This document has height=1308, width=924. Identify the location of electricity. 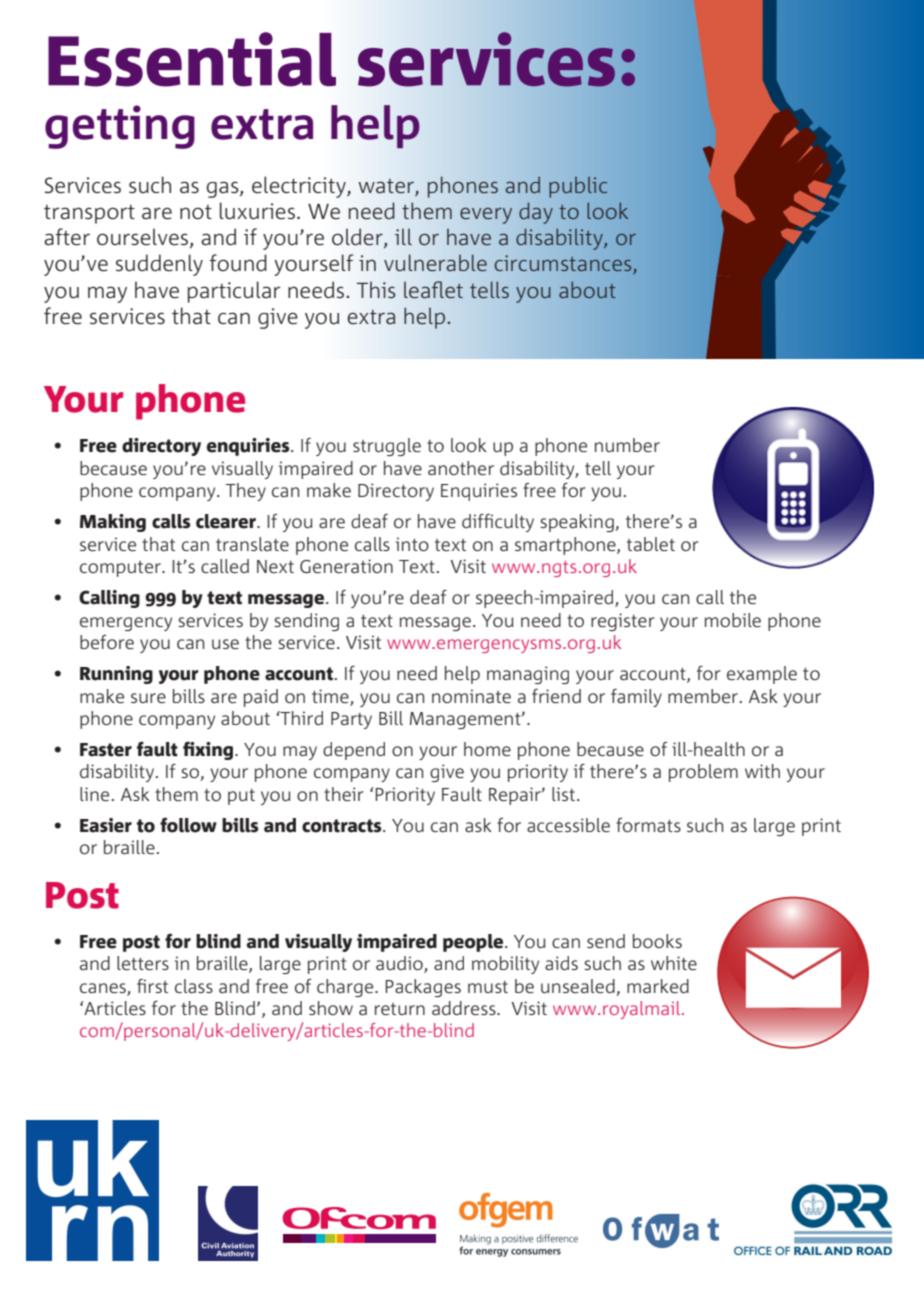
(300, 187).
